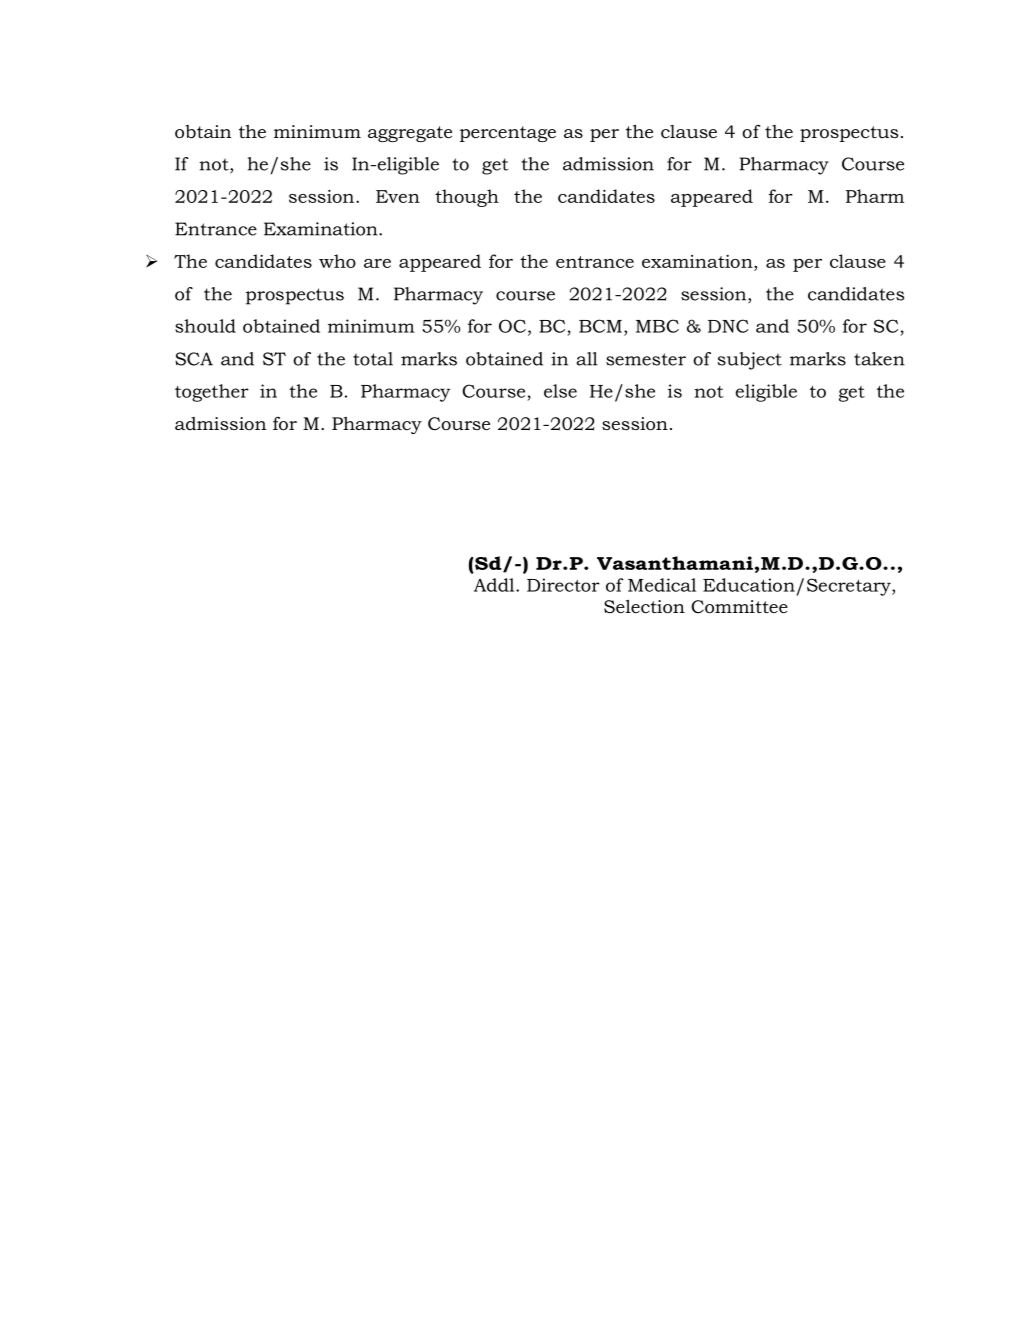 Image resolution: width=1026 pixels, height=1327 pixels. I want to click on else, so click(560, 391).
